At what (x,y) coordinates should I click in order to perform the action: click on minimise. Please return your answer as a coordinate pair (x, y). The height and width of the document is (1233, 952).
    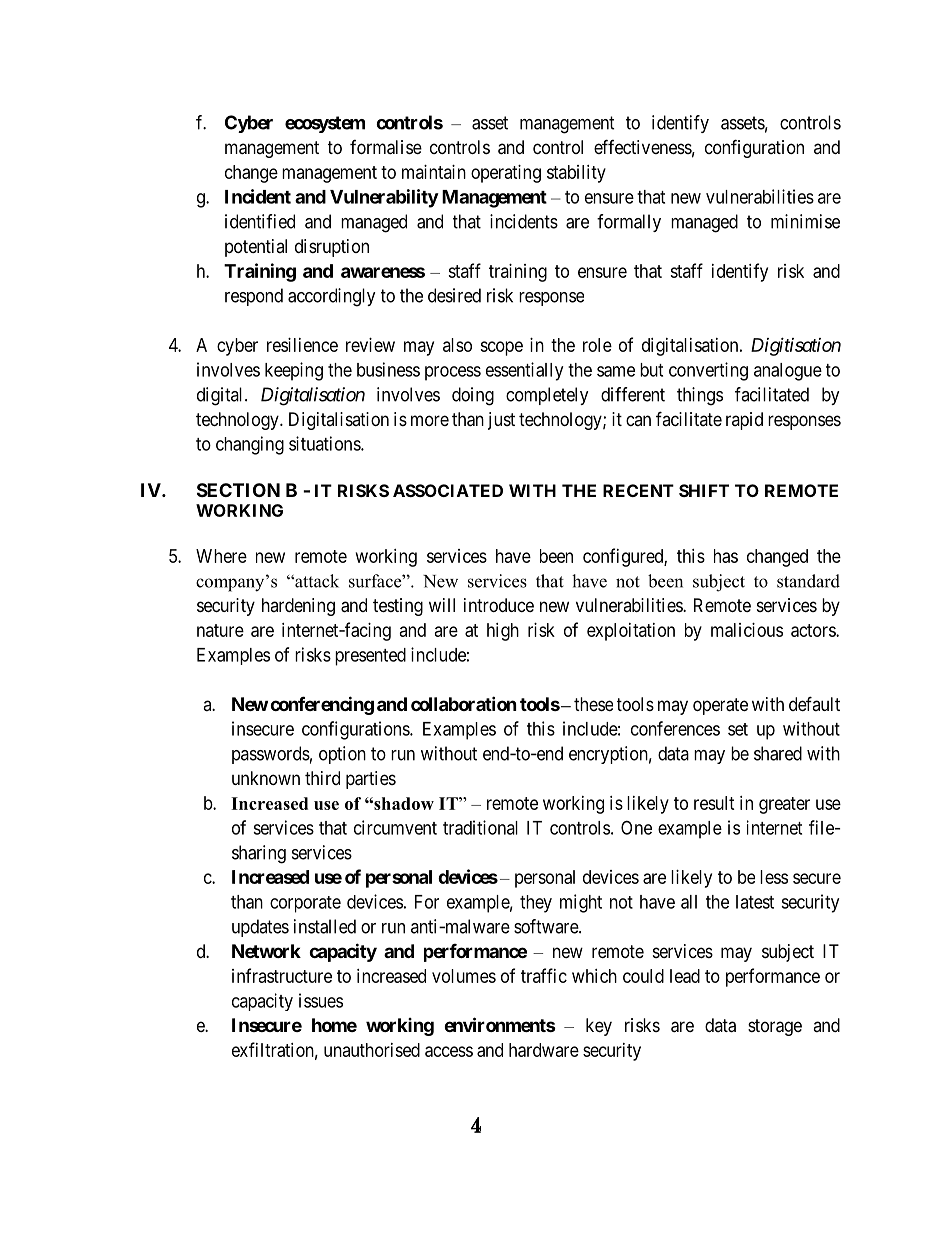
    Looking at the image, I should click on (805, 221).
